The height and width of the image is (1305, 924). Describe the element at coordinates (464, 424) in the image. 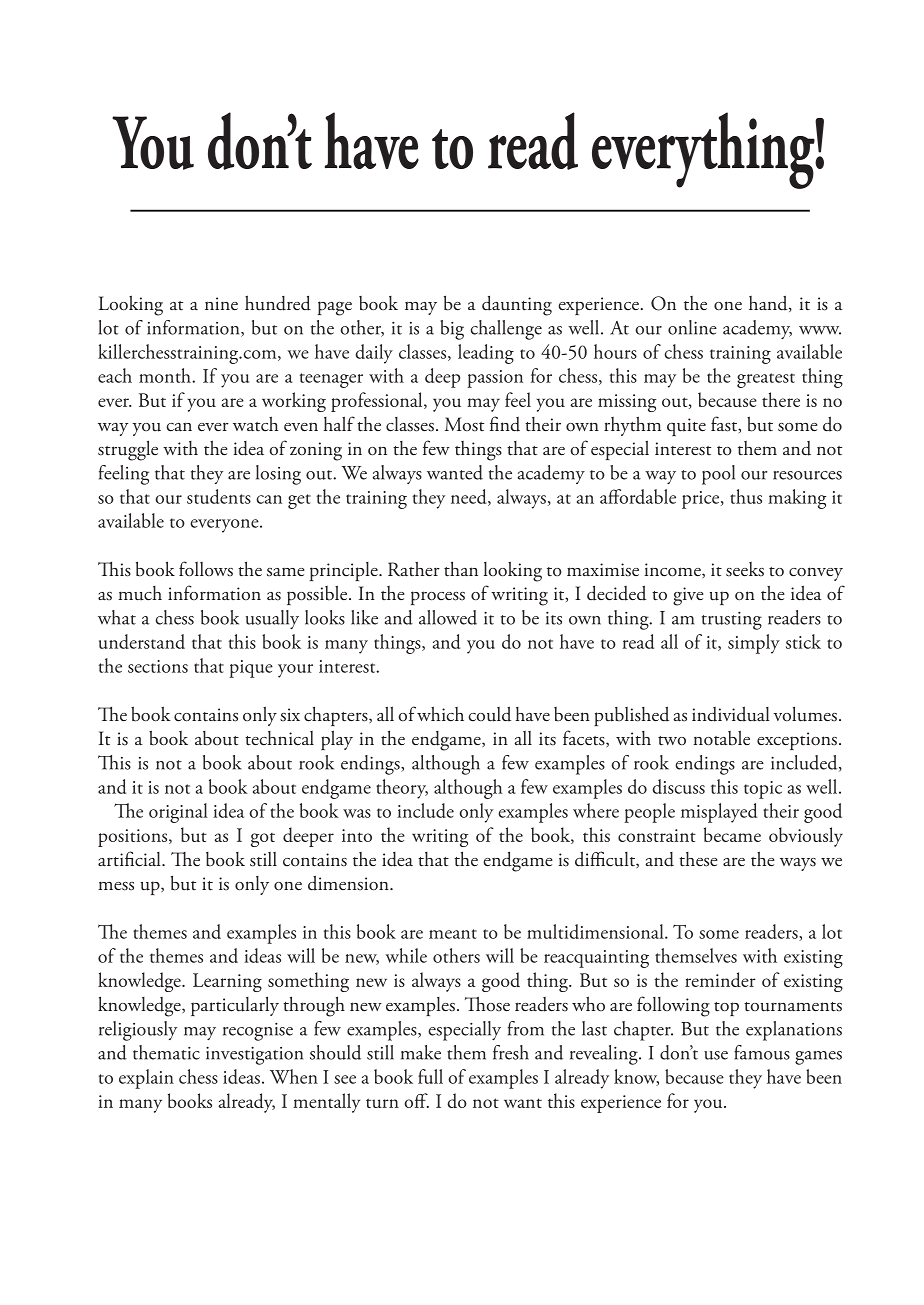

I see `Most` at that location.
